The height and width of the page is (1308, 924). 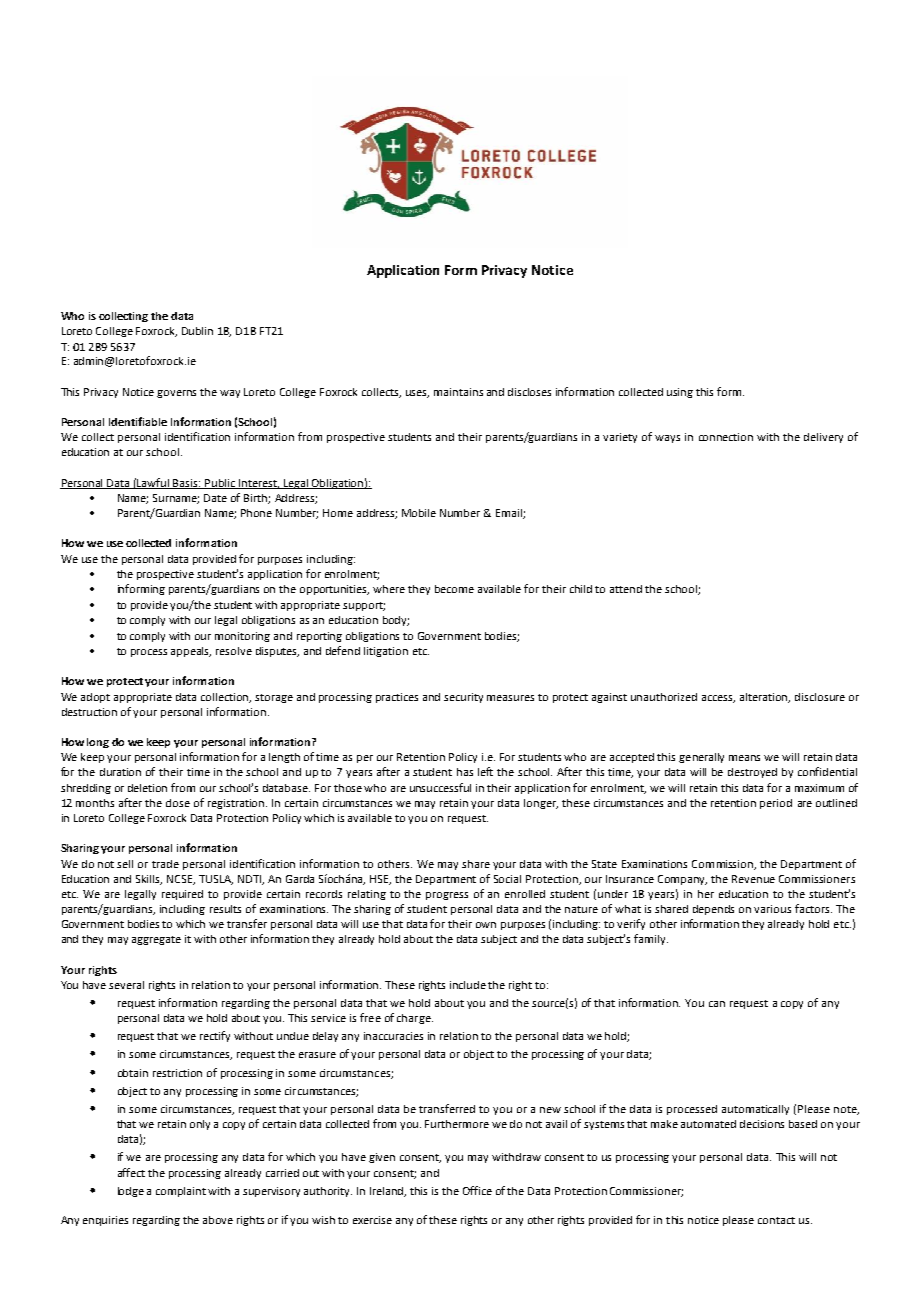 I want to click on include, so click(x=468, y=985).
